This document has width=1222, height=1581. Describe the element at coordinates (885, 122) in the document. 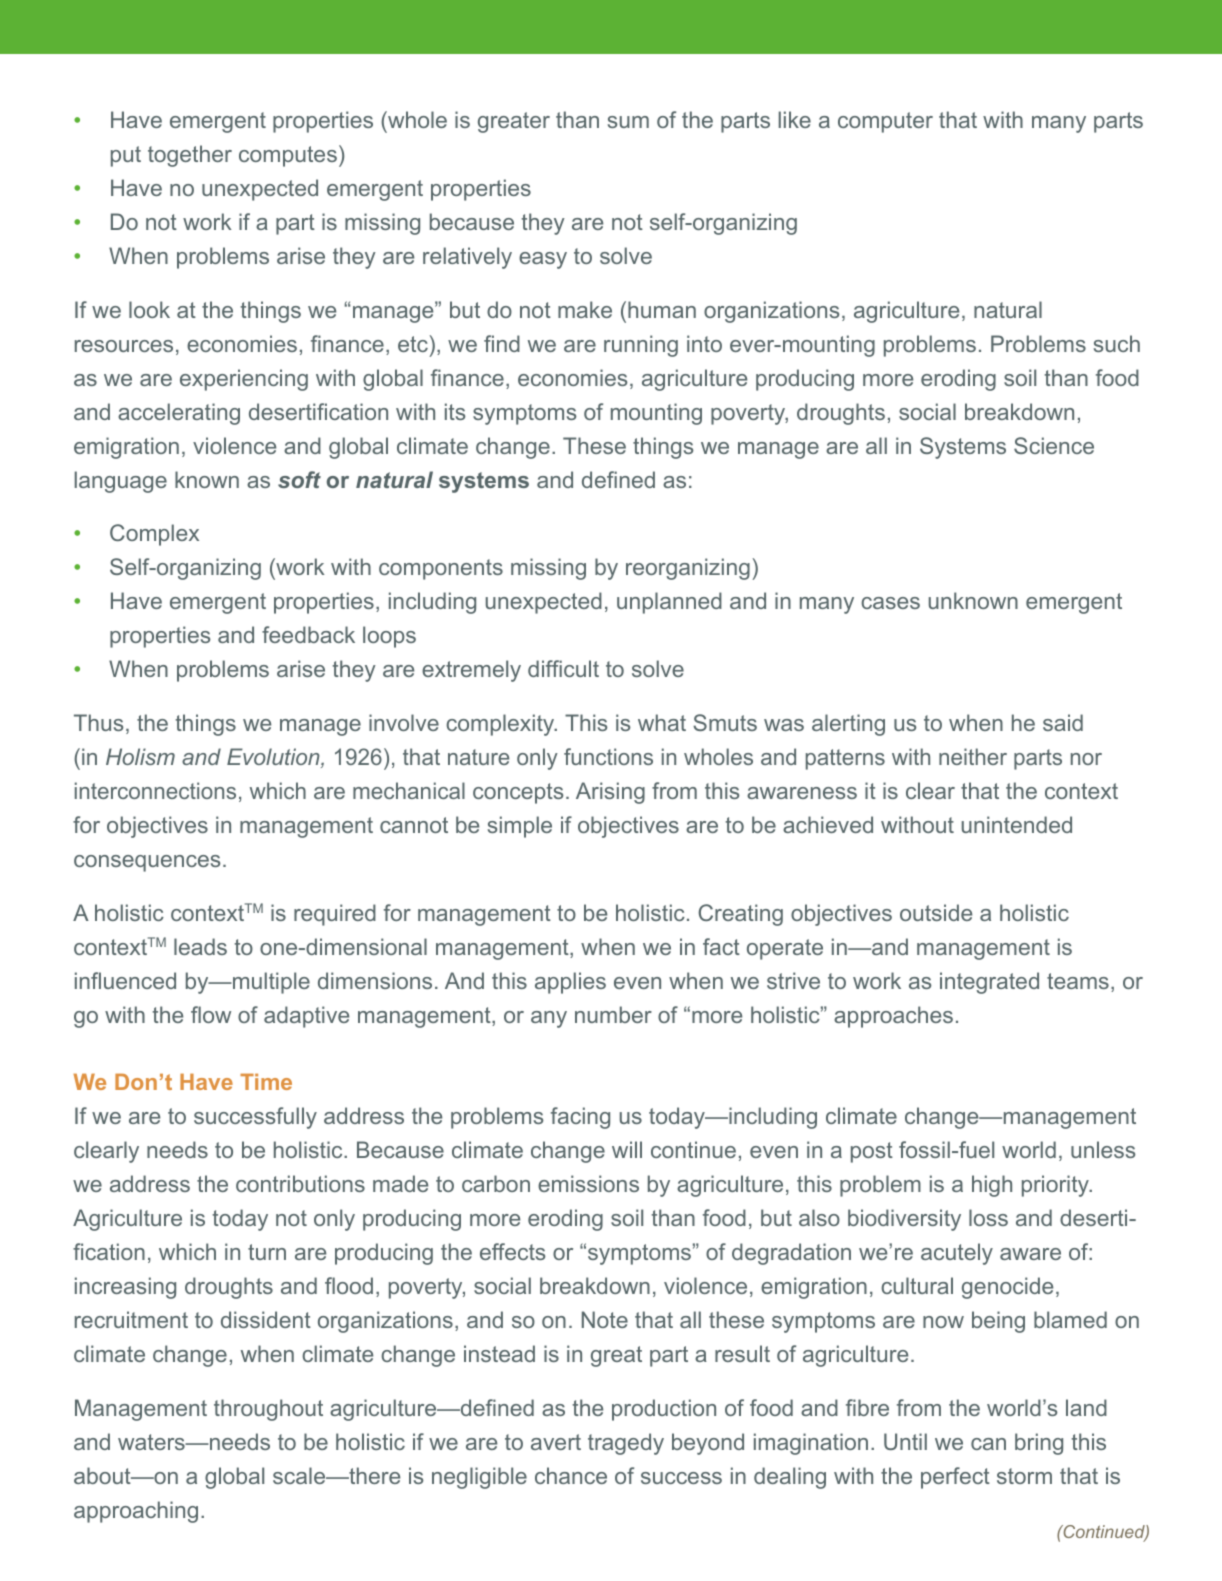

I see `computer` at that location.
